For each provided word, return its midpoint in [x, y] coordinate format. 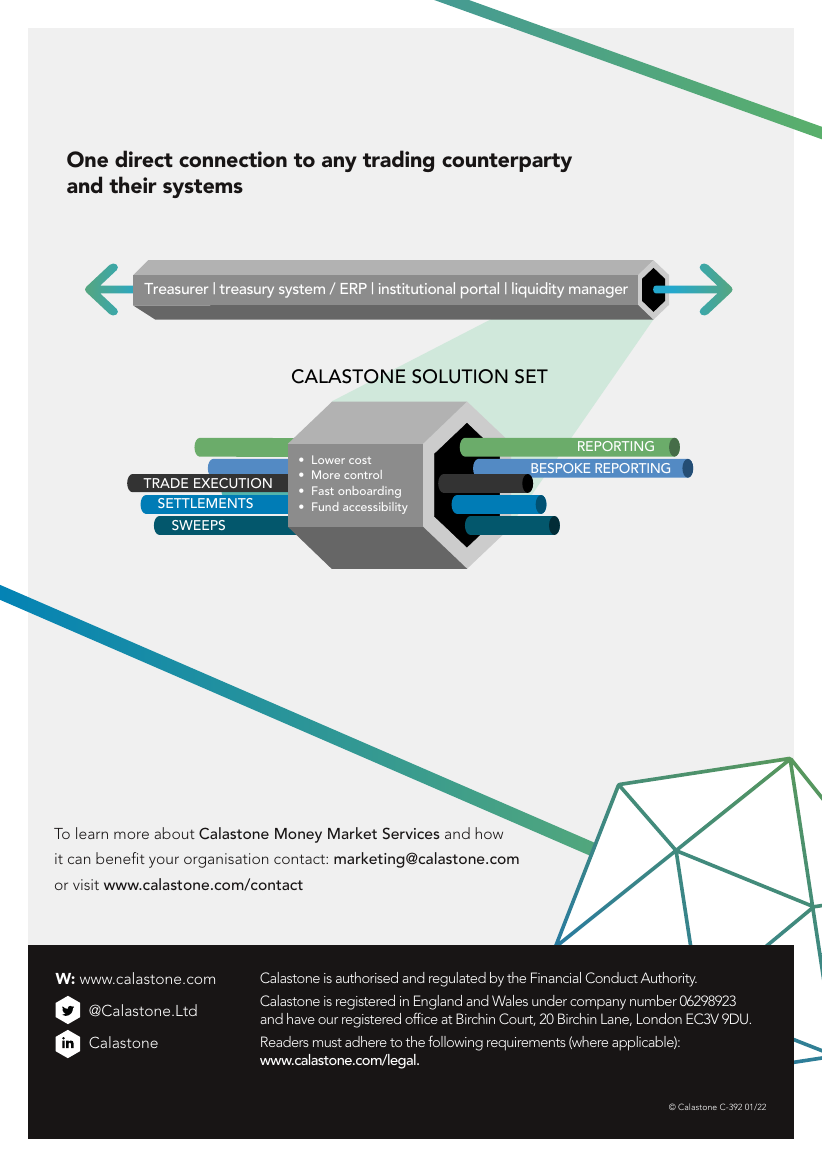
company [598, 1004]
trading [398, 161]
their [133, 185]
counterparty [507, 162]
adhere [366, 1041]
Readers [285, 1041]
